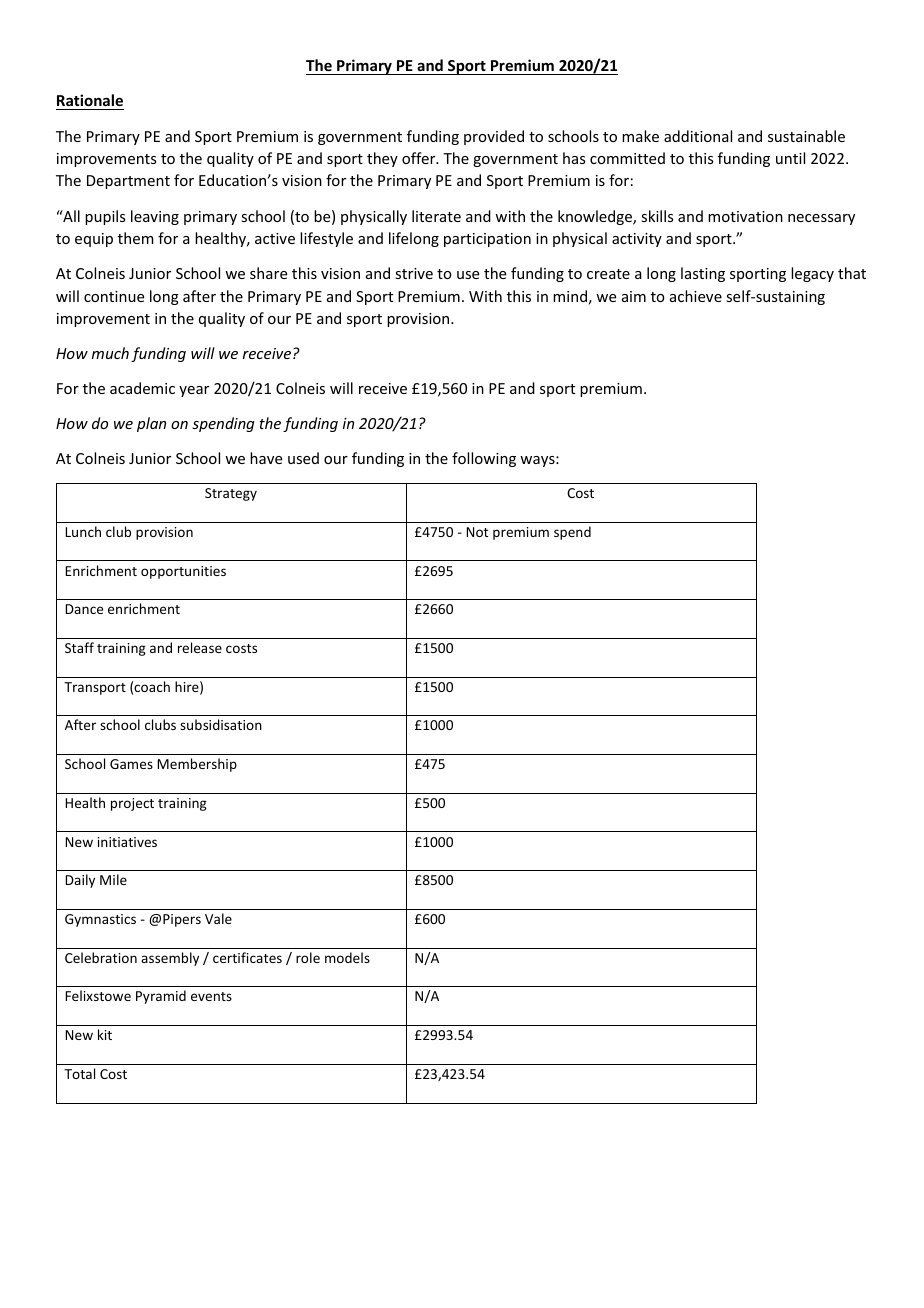 The width and height of the screenshot is (924, 1308). What do you see at coordinates (477, 532) in the screenshot?
I see `Not` at bounding box center [477, 532].
